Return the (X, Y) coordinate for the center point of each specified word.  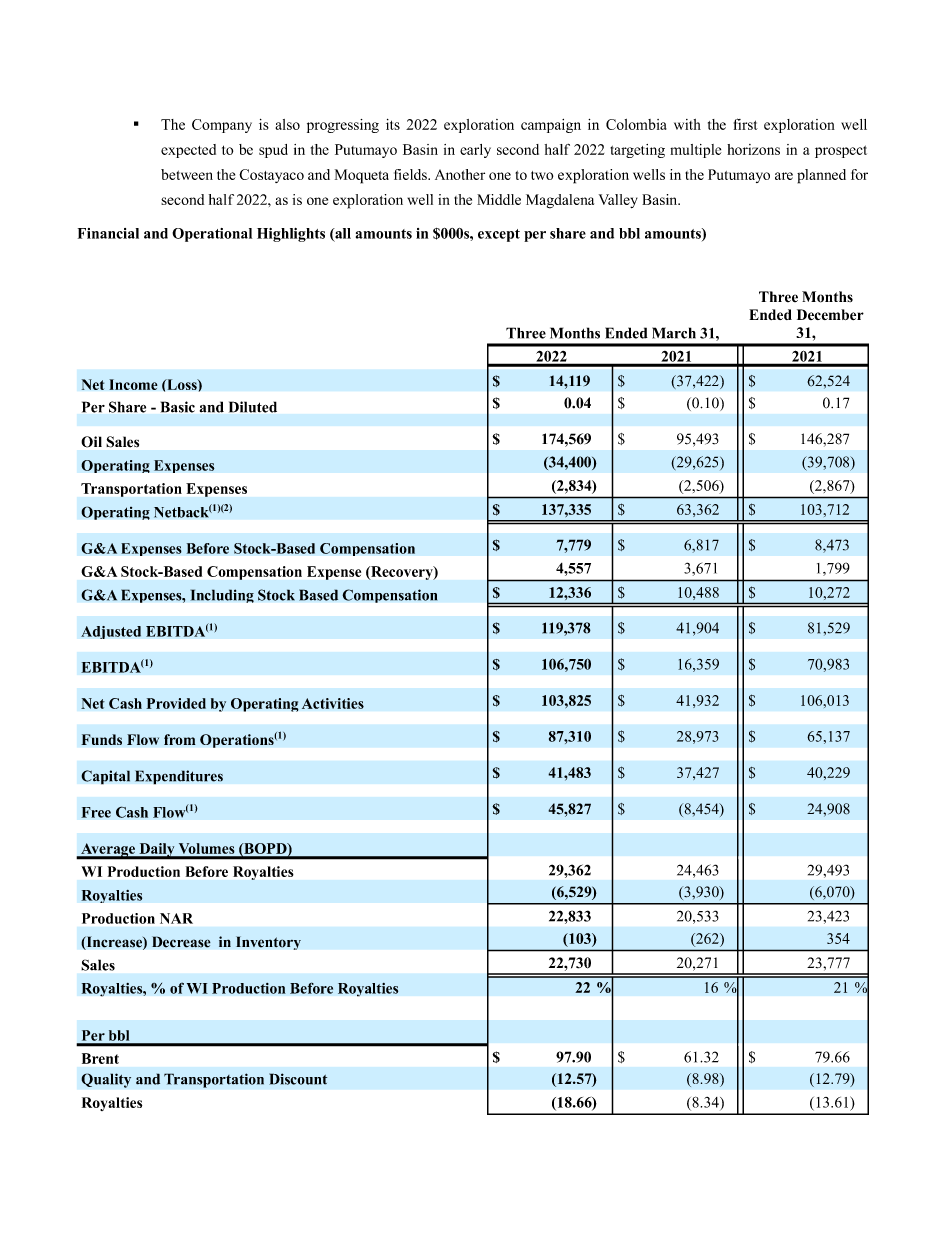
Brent (100, 1058)
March (674, 333)
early (475, 151)
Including (222, 596)
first (746, 124)
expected (188, 151)
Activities (333, 703)
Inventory (268, 943)
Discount (298, 1079)
